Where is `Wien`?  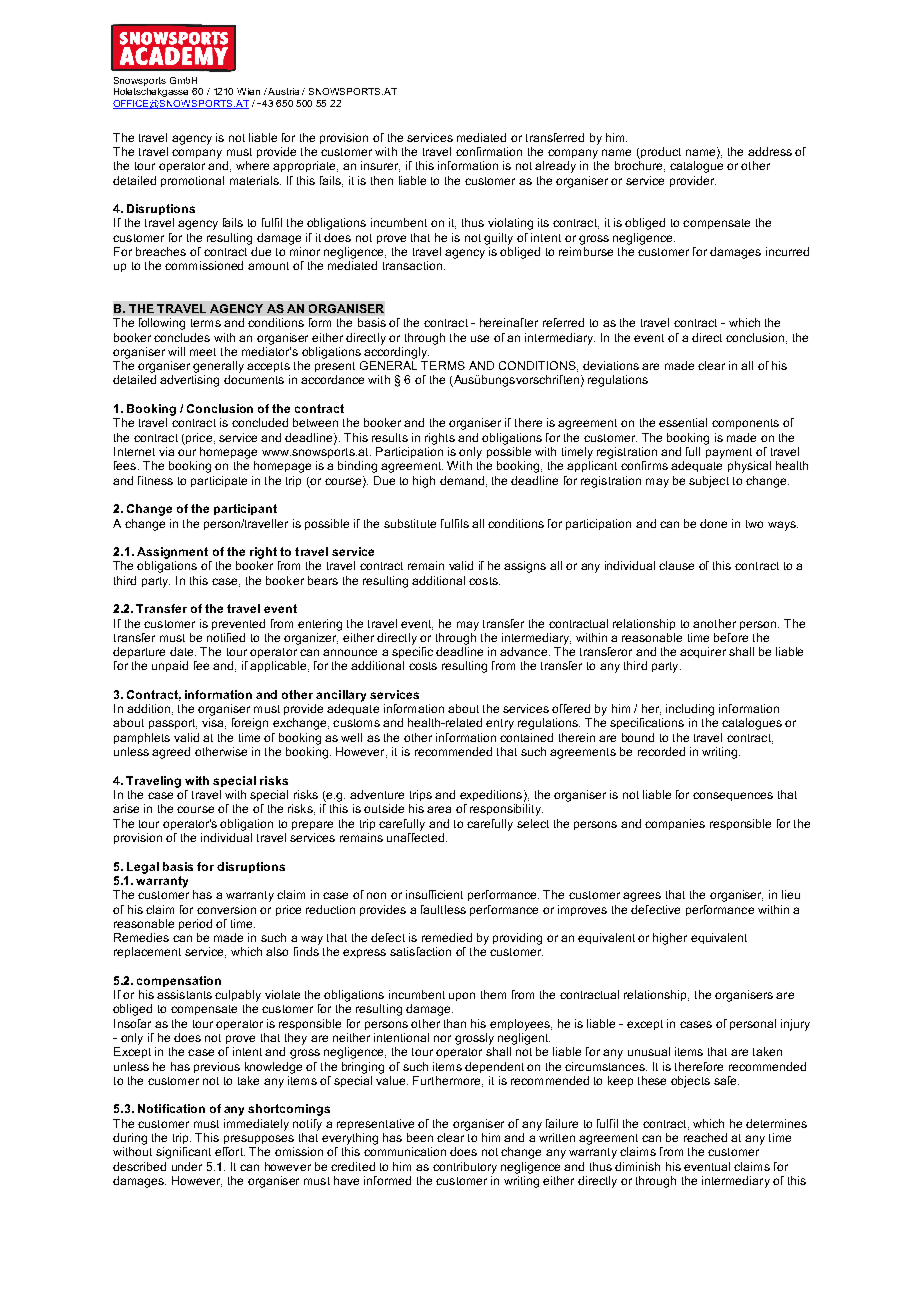
Wien is located at coordinates (248, 91).
